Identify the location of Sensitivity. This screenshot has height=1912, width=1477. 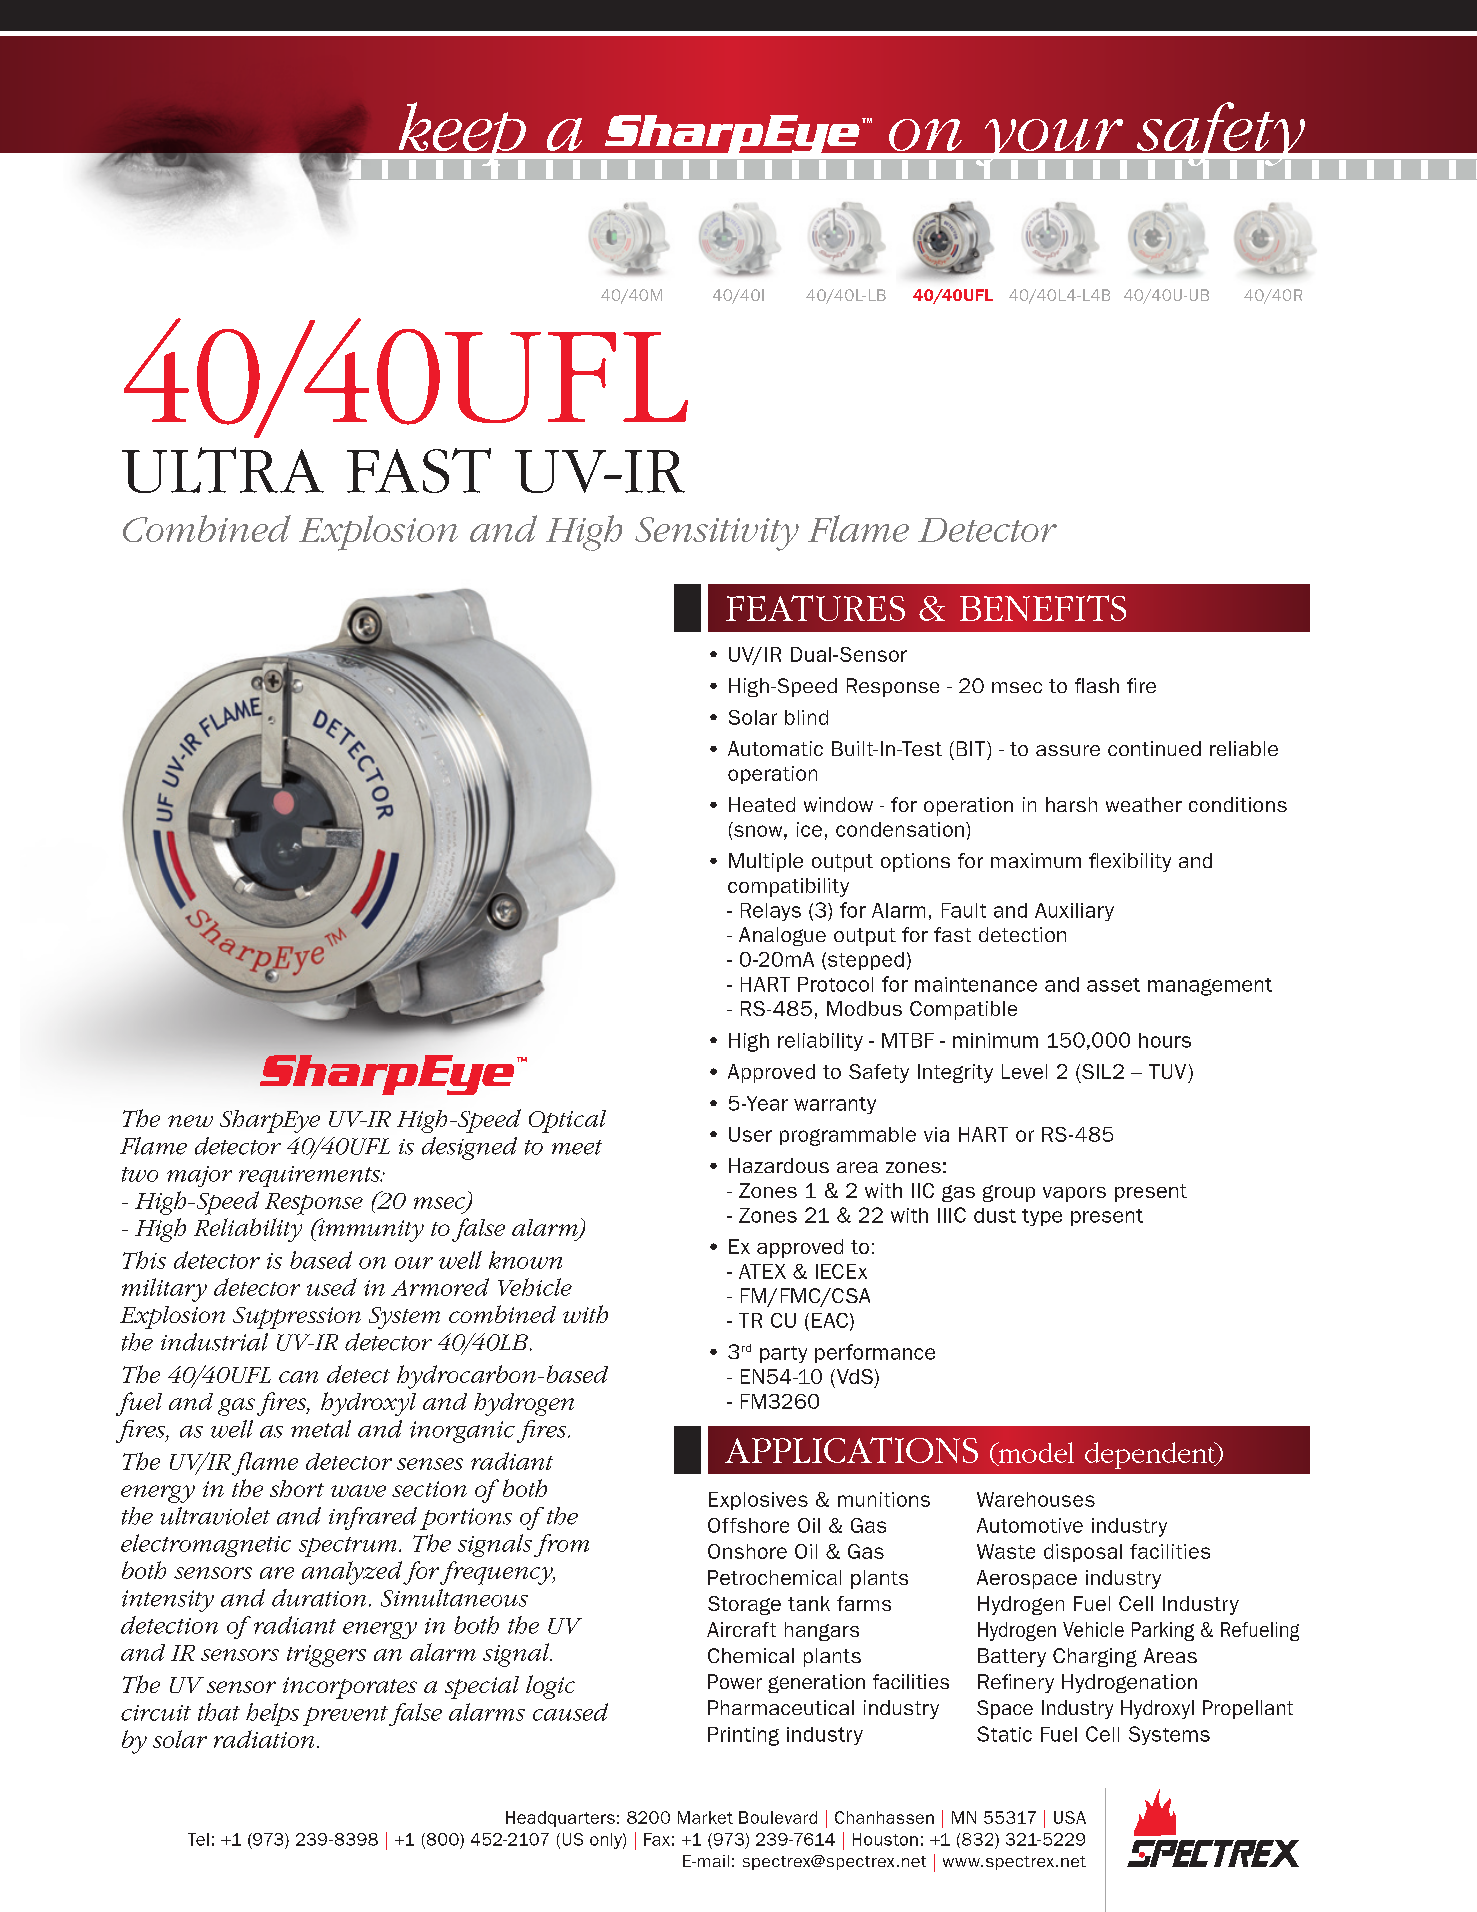
(717, 534).
